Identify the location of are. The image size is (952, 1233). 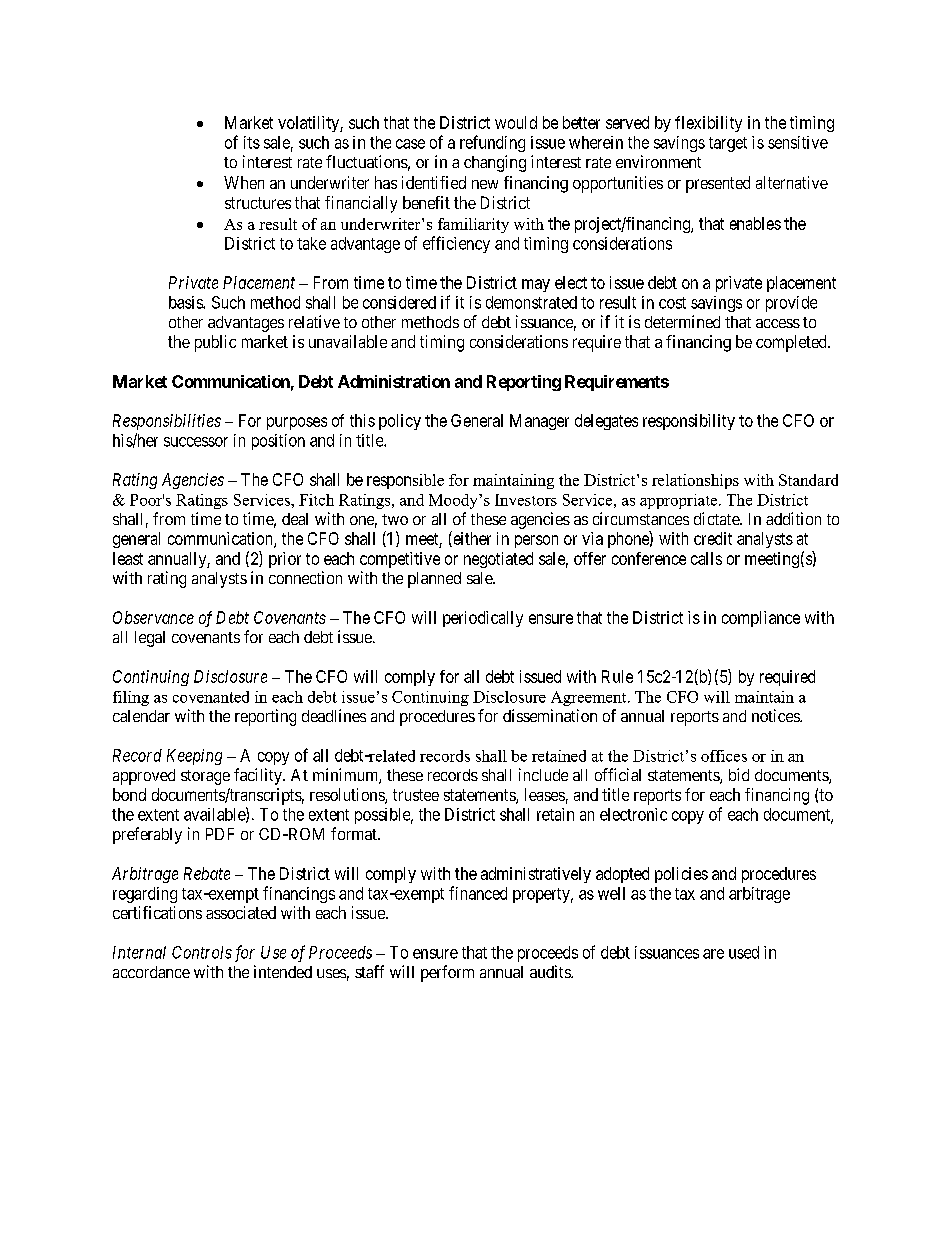
(713, 954).
